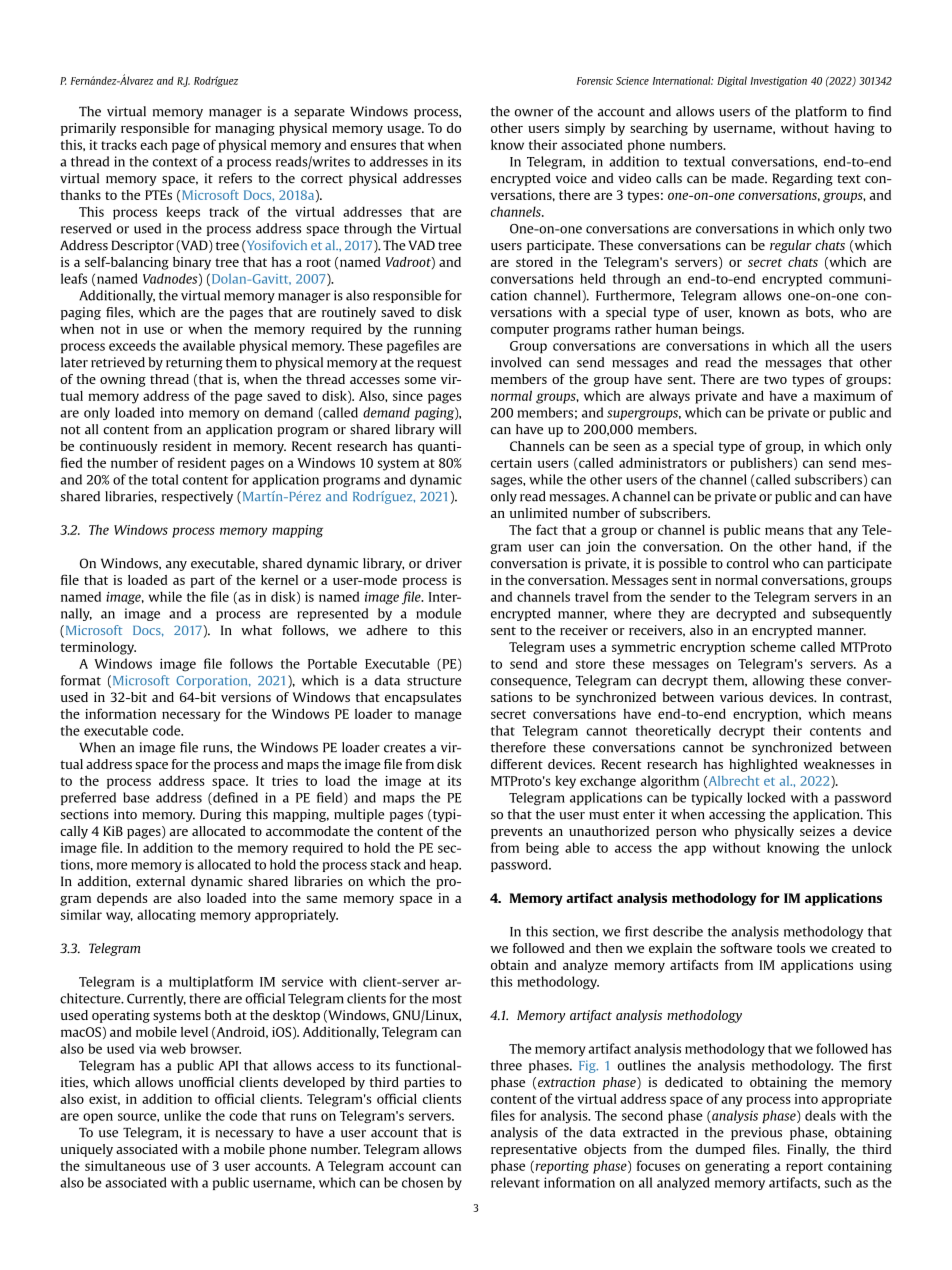  I want to click on base, so click(136, 797).
